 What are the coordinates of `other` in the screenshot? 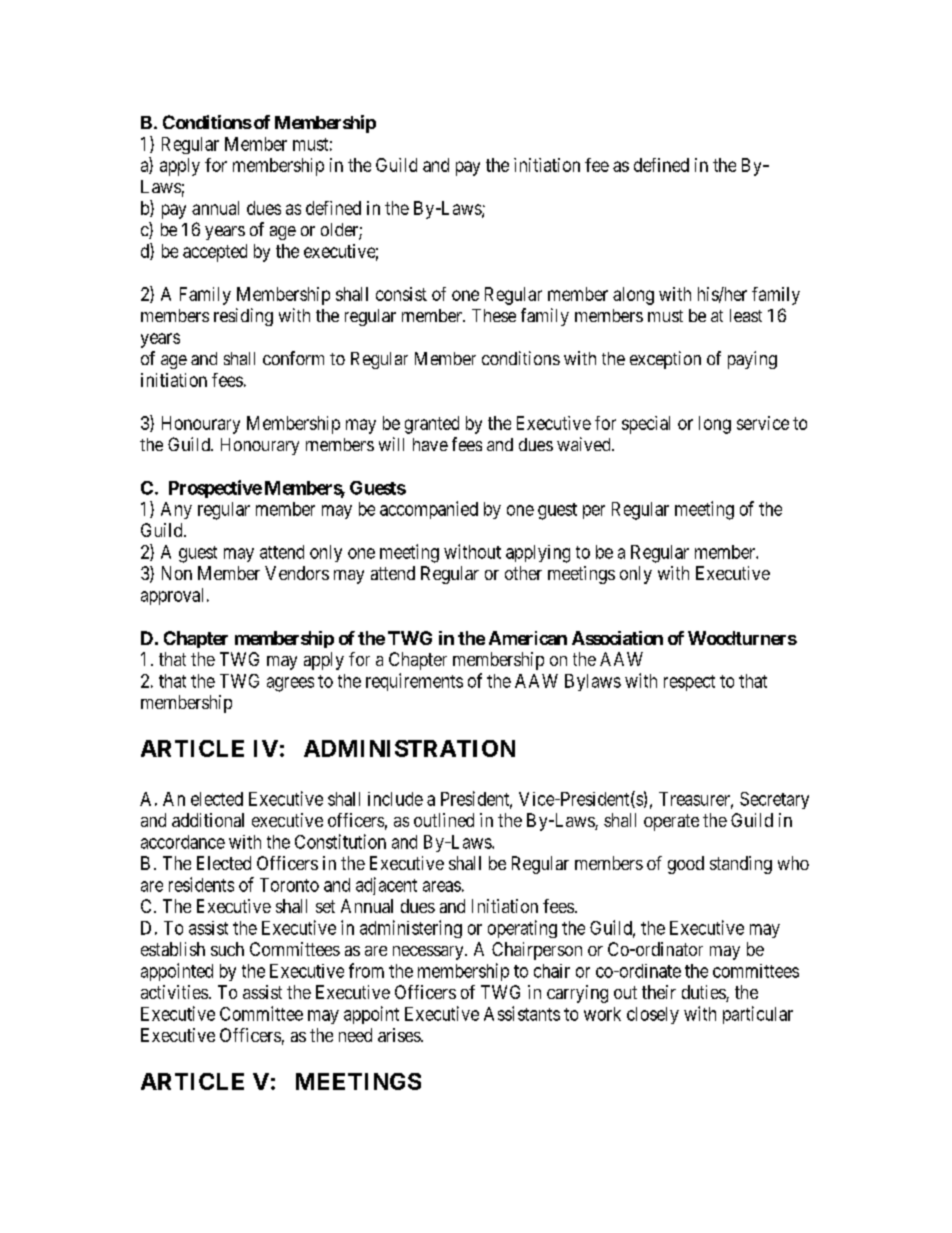 It's located at (523, 573).
